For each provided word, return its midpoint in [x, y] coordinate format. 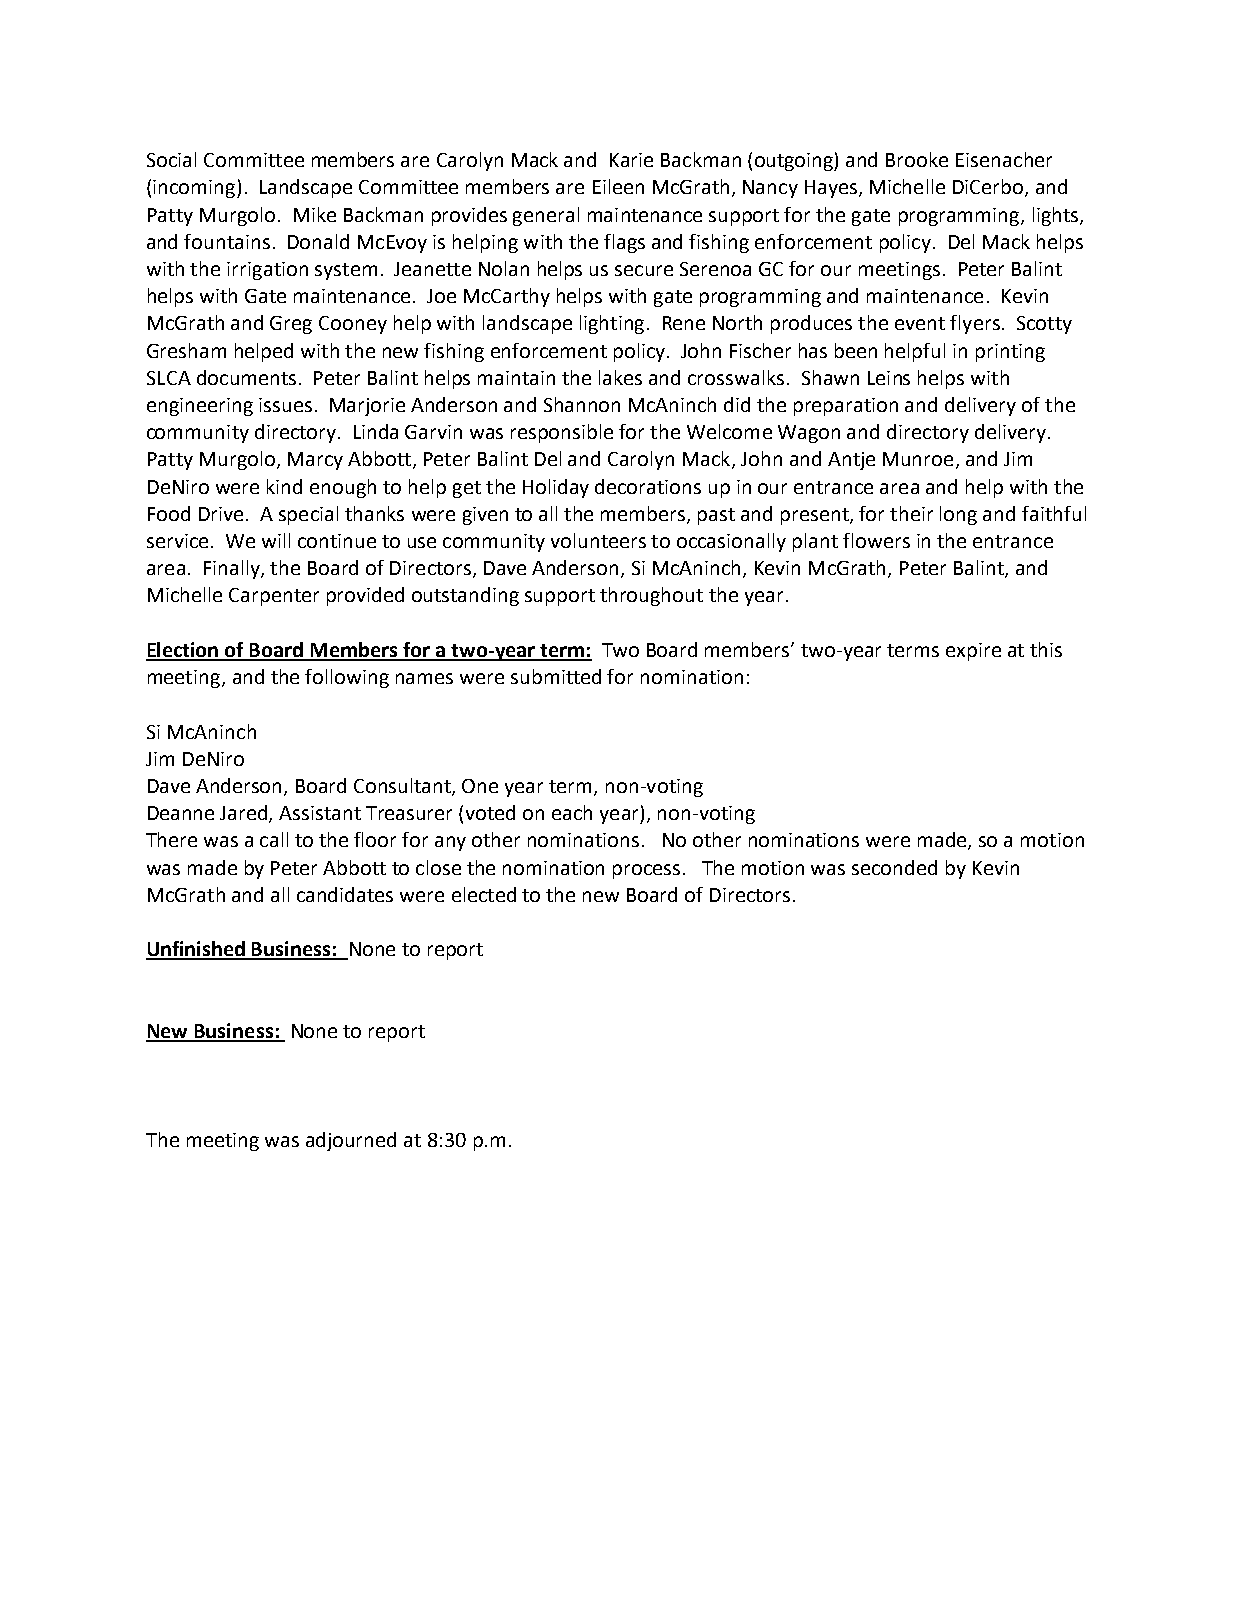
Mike [315, 214]
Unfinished [197, 950]
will [276, 540]
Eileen [618, 186]
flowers [876, 540]
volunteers [598, 540]
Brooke [917, 159]
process [646, 871]
